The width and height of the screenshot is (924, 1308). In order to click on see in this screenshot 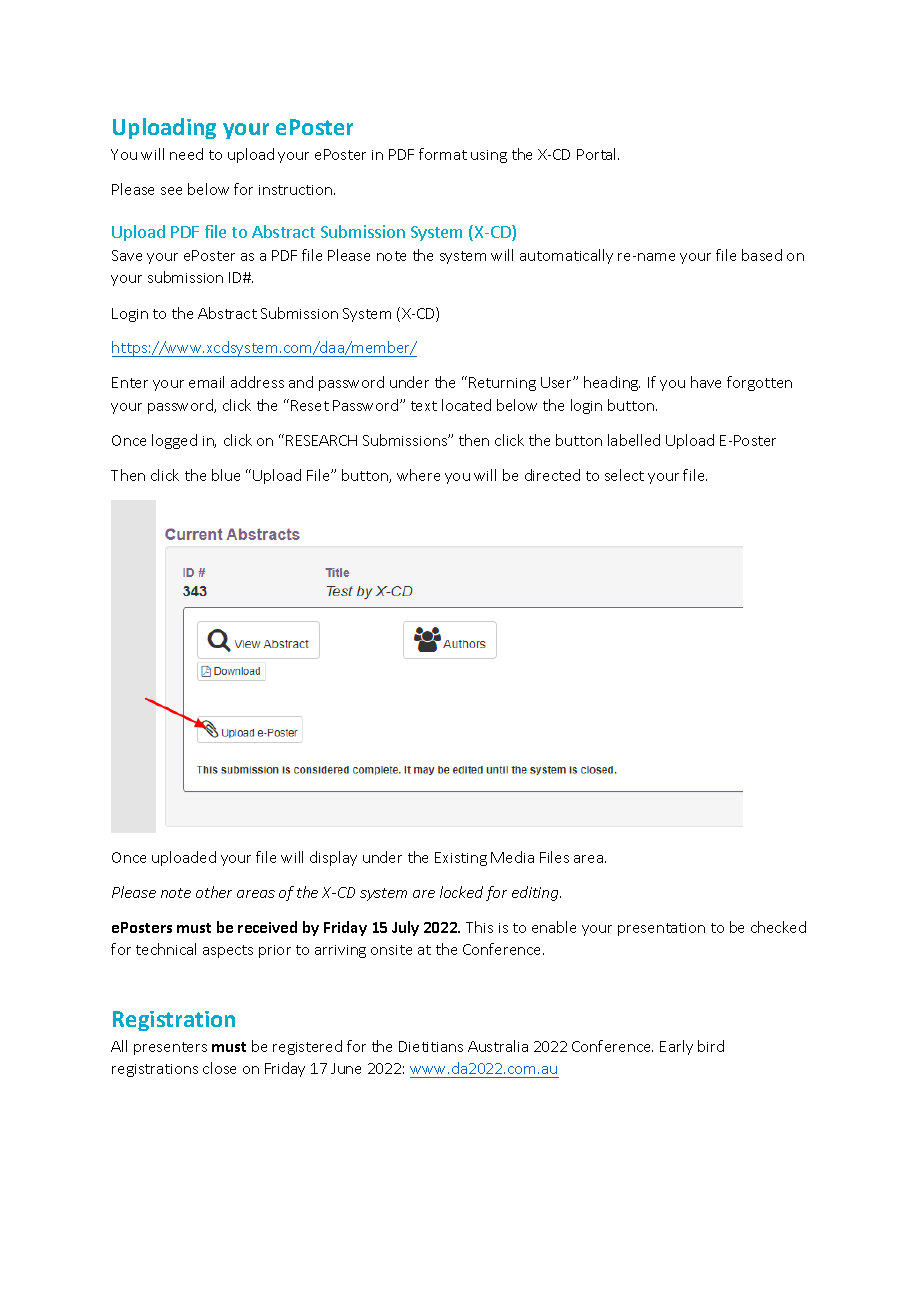, I will do `click(171, 191)`.
